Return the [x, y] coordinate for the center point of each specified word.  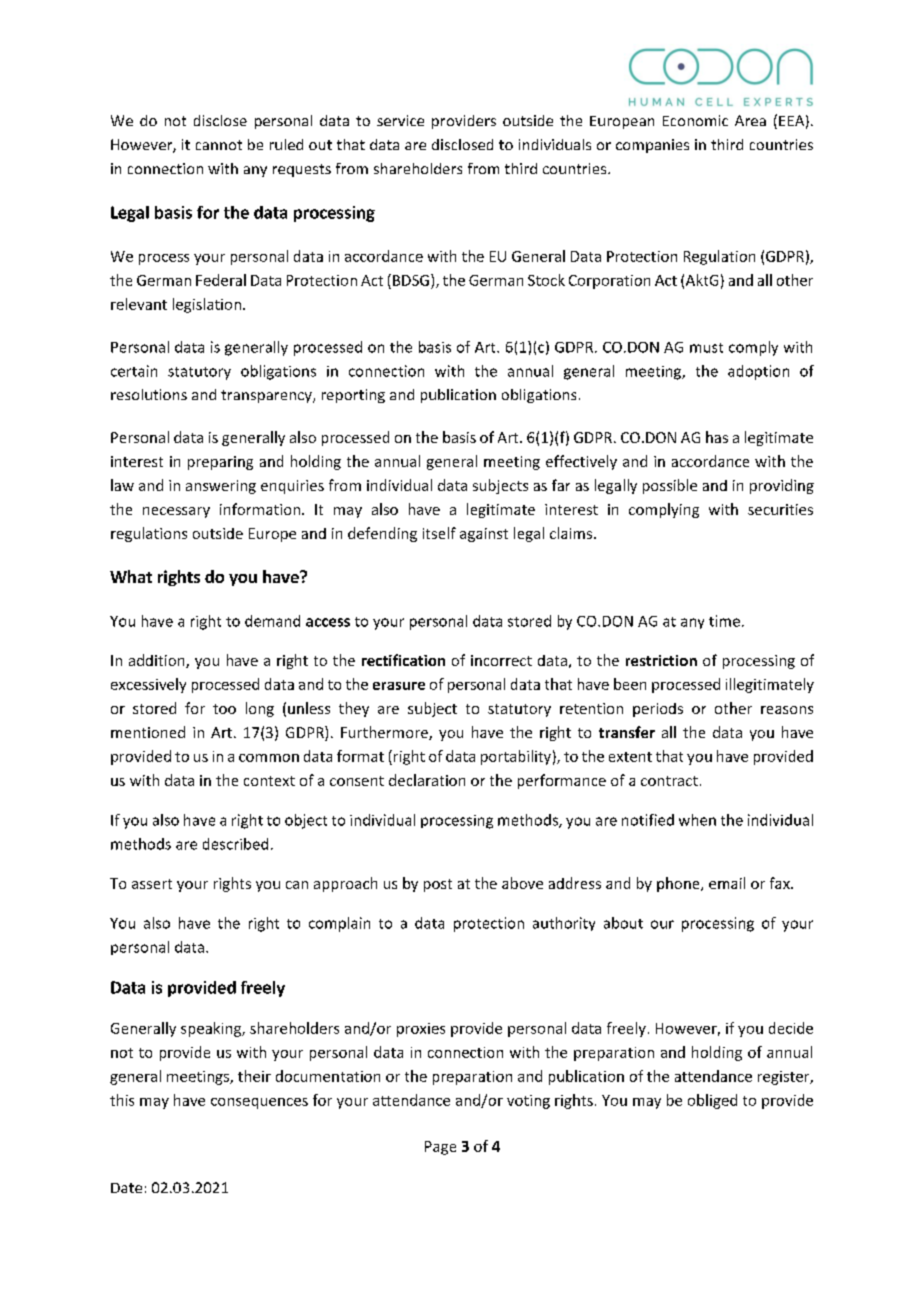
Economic [695, 120]
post [438, 885]
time [724, 621]
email [727, 883]
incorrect [501, 660]
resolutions [149, 394]
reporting [353, 396]
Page [440, 1148]
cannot [219, 145]
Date [126, 1188]
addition [158, 661]
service [400, 120]
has [717, 437]
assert [152, 884]
